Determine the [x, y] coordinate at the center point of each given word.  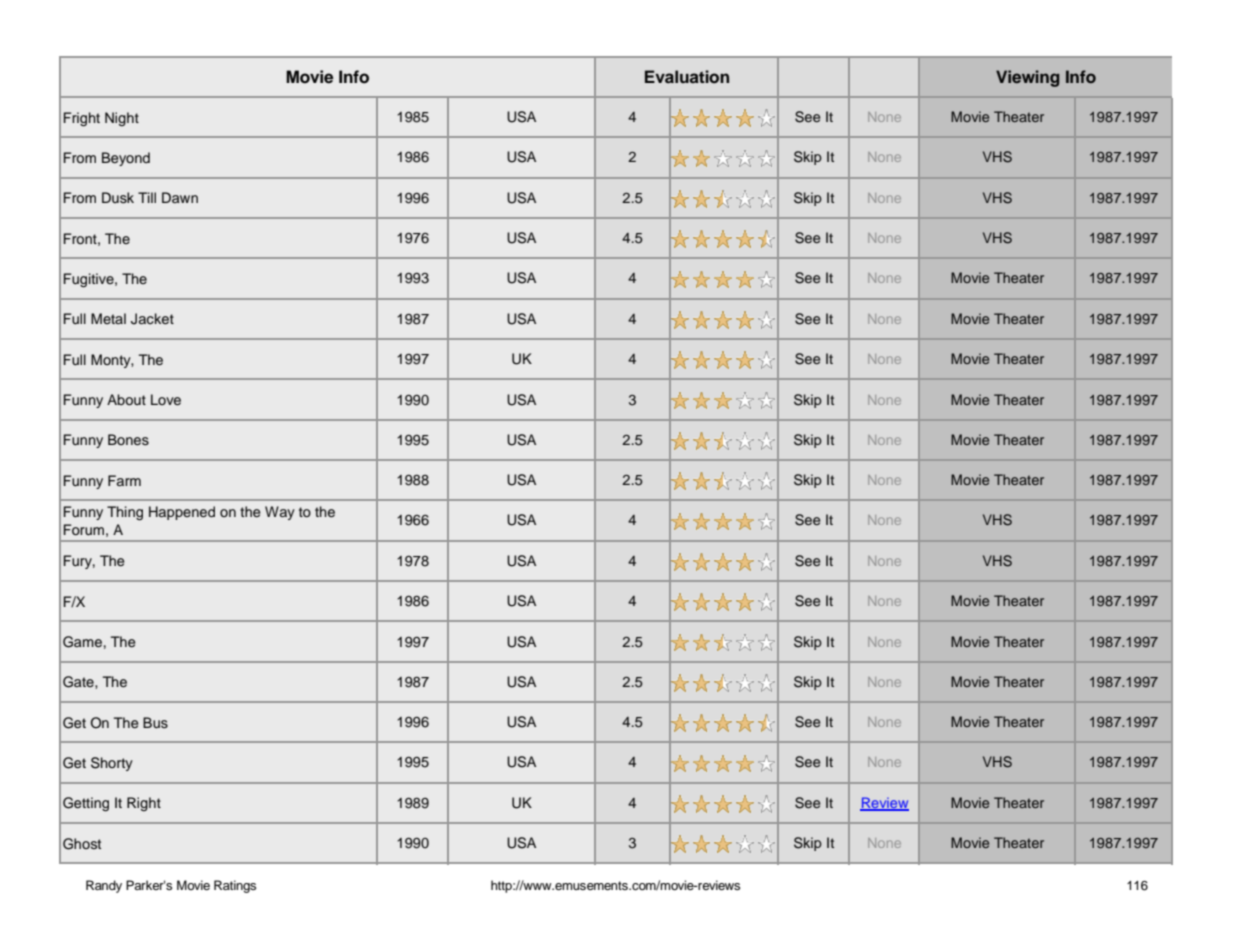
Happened [182, 513]
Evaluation [687, 77]
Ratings [235, 886]
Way [280, 513]
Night [122, 119]
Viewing [1028, 78]
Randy [104, 886]
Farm [124, 480]
